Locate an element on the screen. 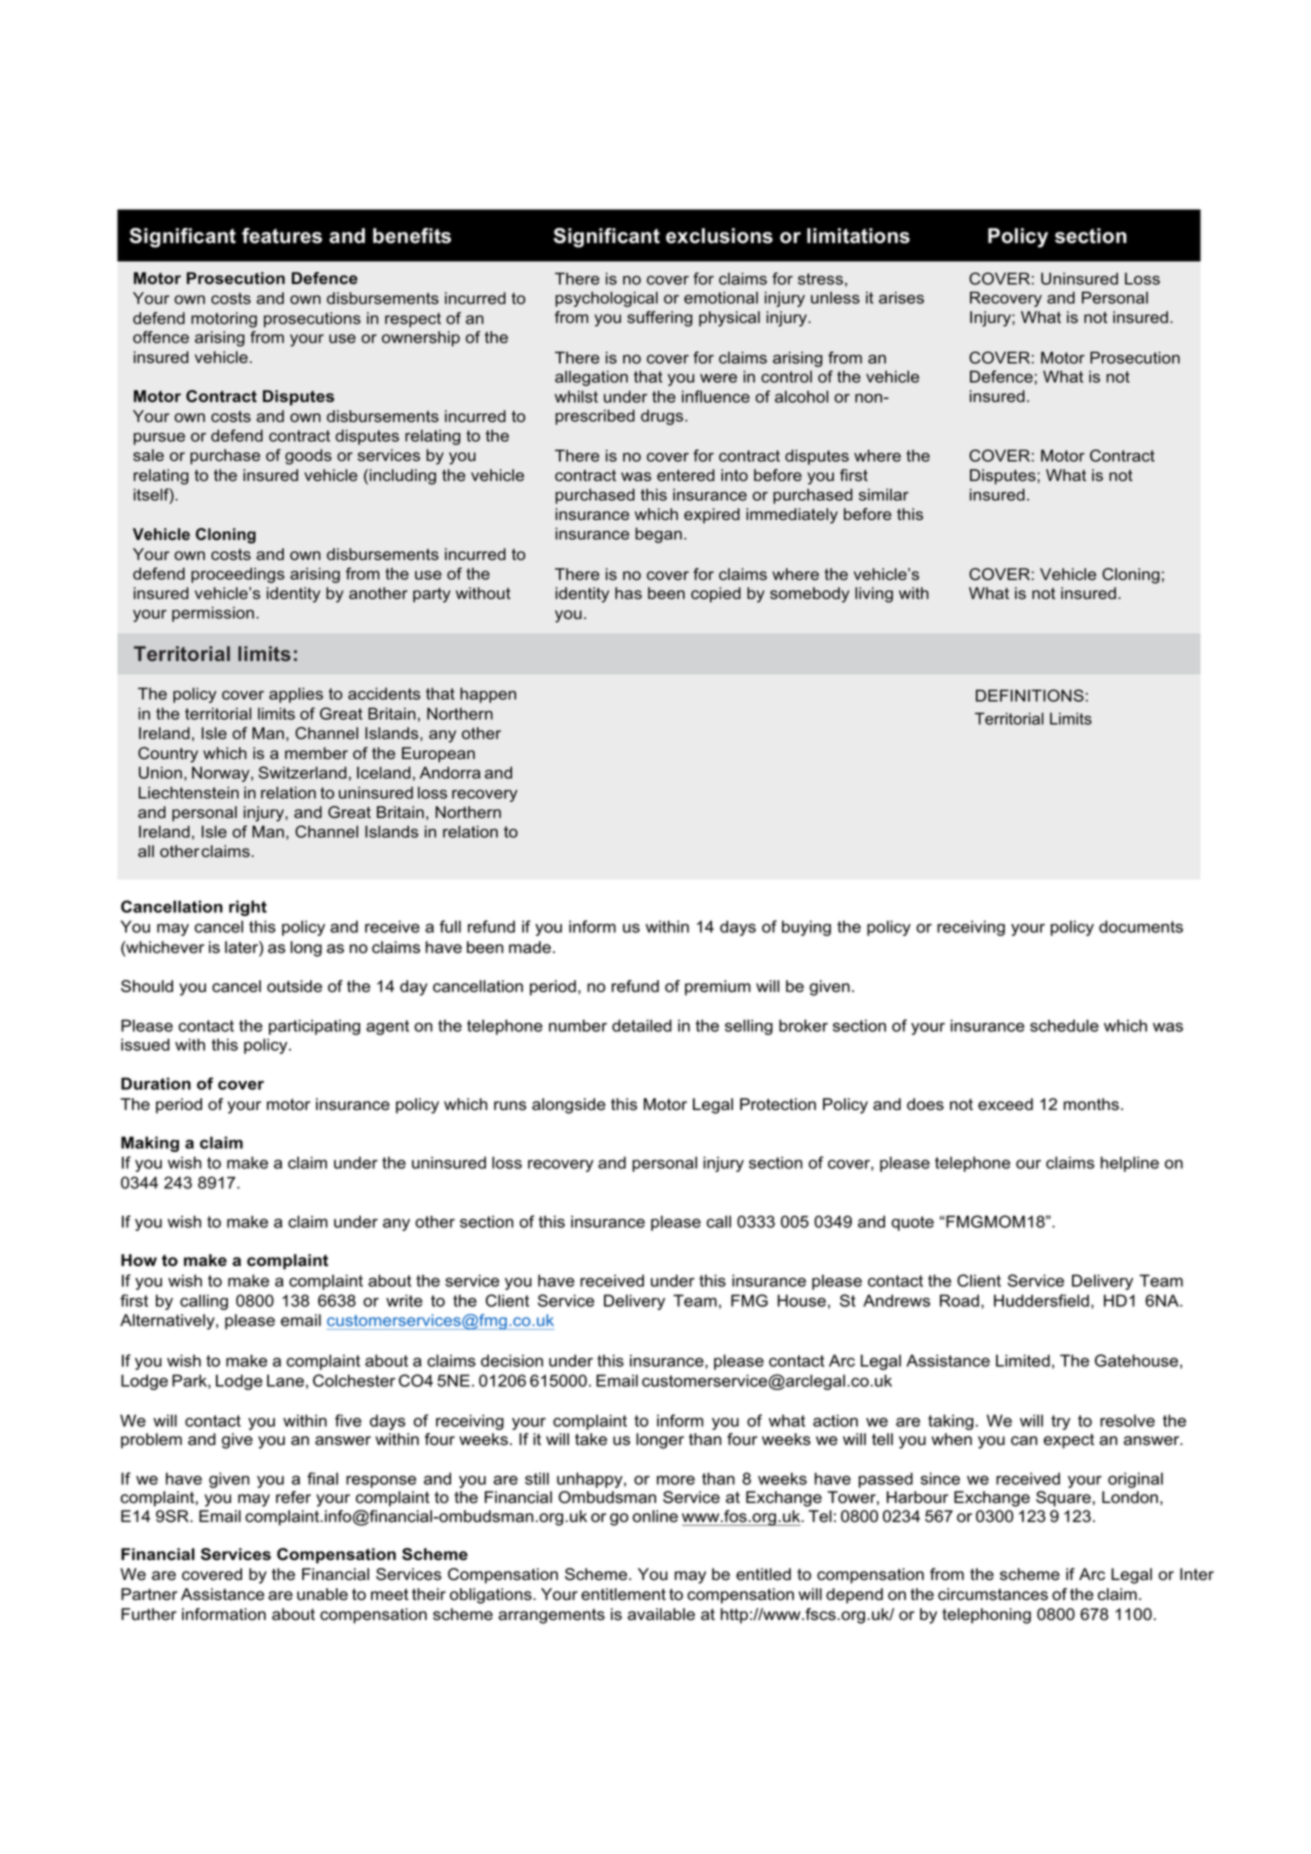 This screenshot has width=1311, height=1854. How is located at coordinates (139, 1260).
